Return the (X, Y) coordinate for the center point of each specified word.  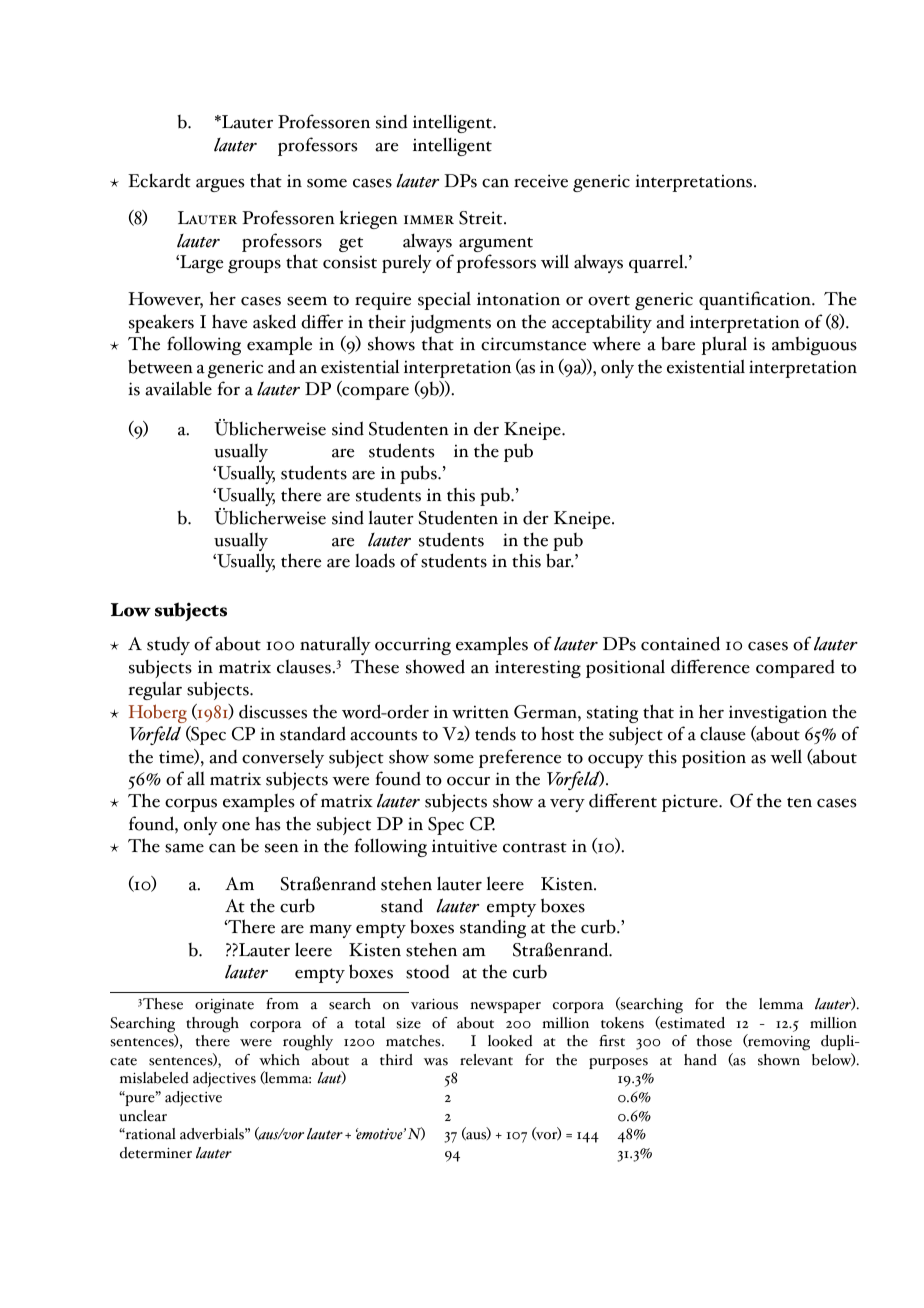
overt (609, 300)
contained (680, 643)
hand (700, 1060)
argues (220, 185)
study (168, 645)
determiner (156, 1153)
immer (429, 219)
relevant (486, 1060)
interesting (538, 669)
